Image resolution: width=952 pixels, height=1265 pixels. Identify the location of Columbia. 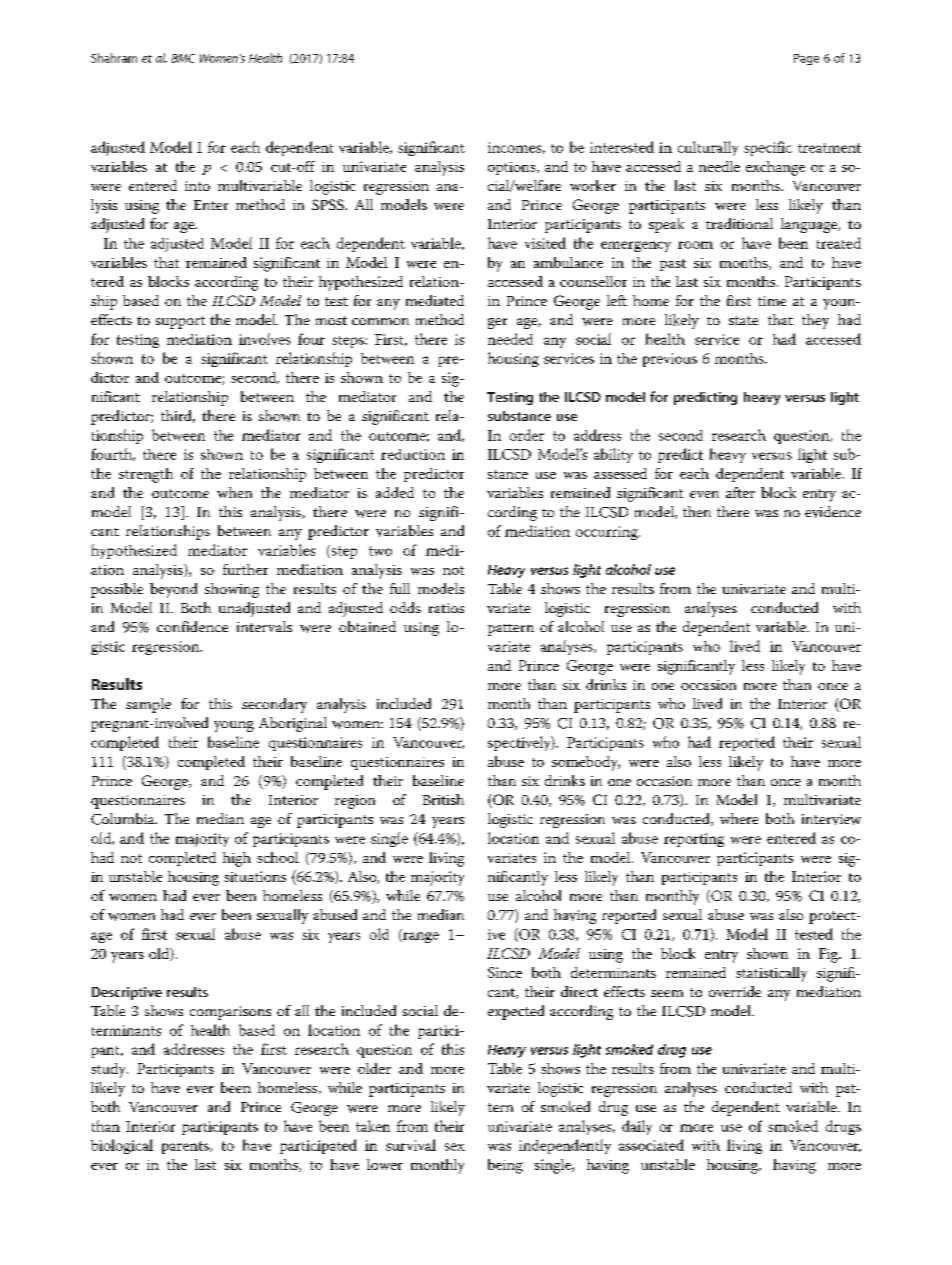
(124, 819).
